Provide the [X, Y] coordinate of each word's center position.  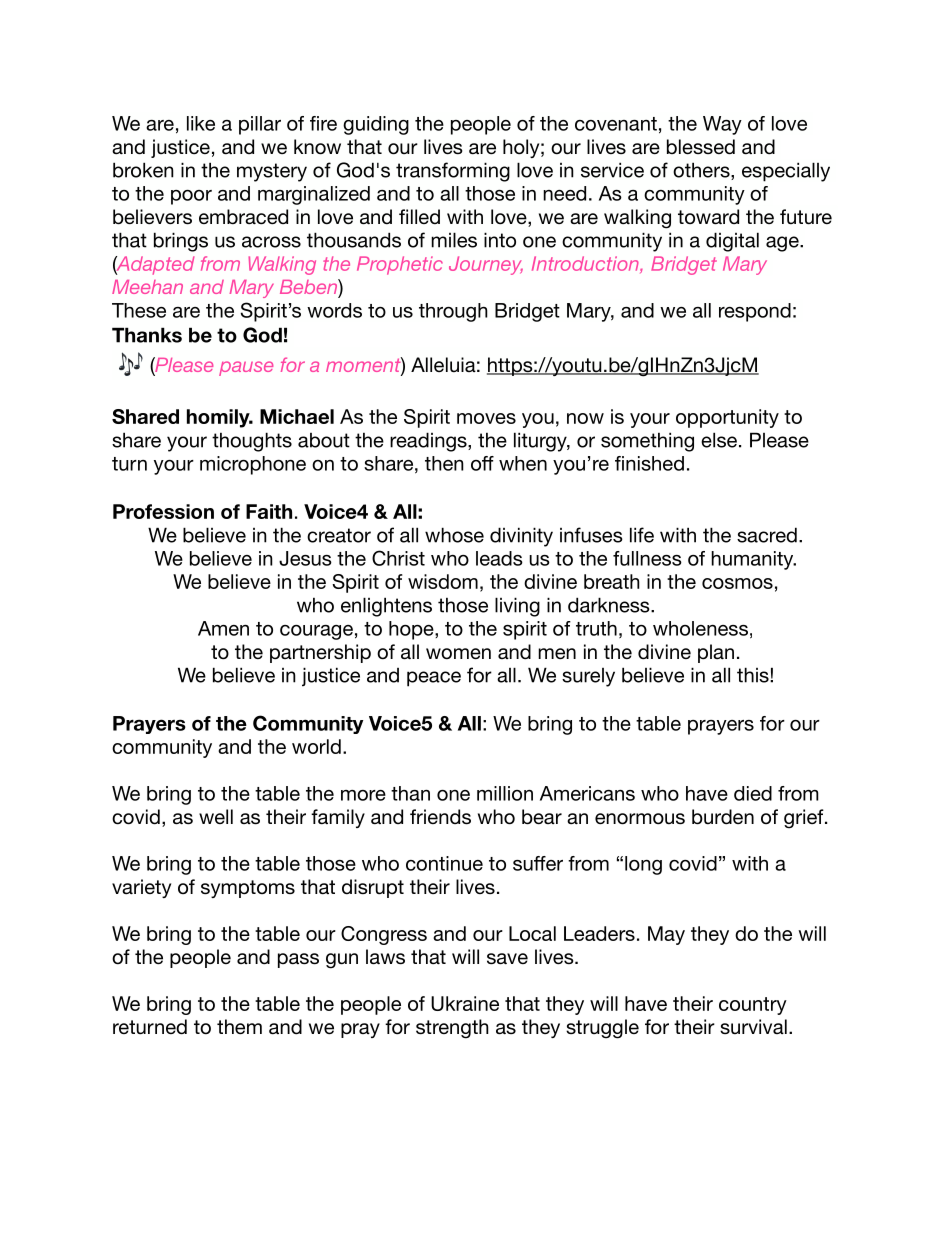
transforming [453, 172]
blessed [701, 147]
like [201, 123]
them [239, 1026]
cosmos [737, 583]
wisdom [443, 581]
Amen [223, 628]
